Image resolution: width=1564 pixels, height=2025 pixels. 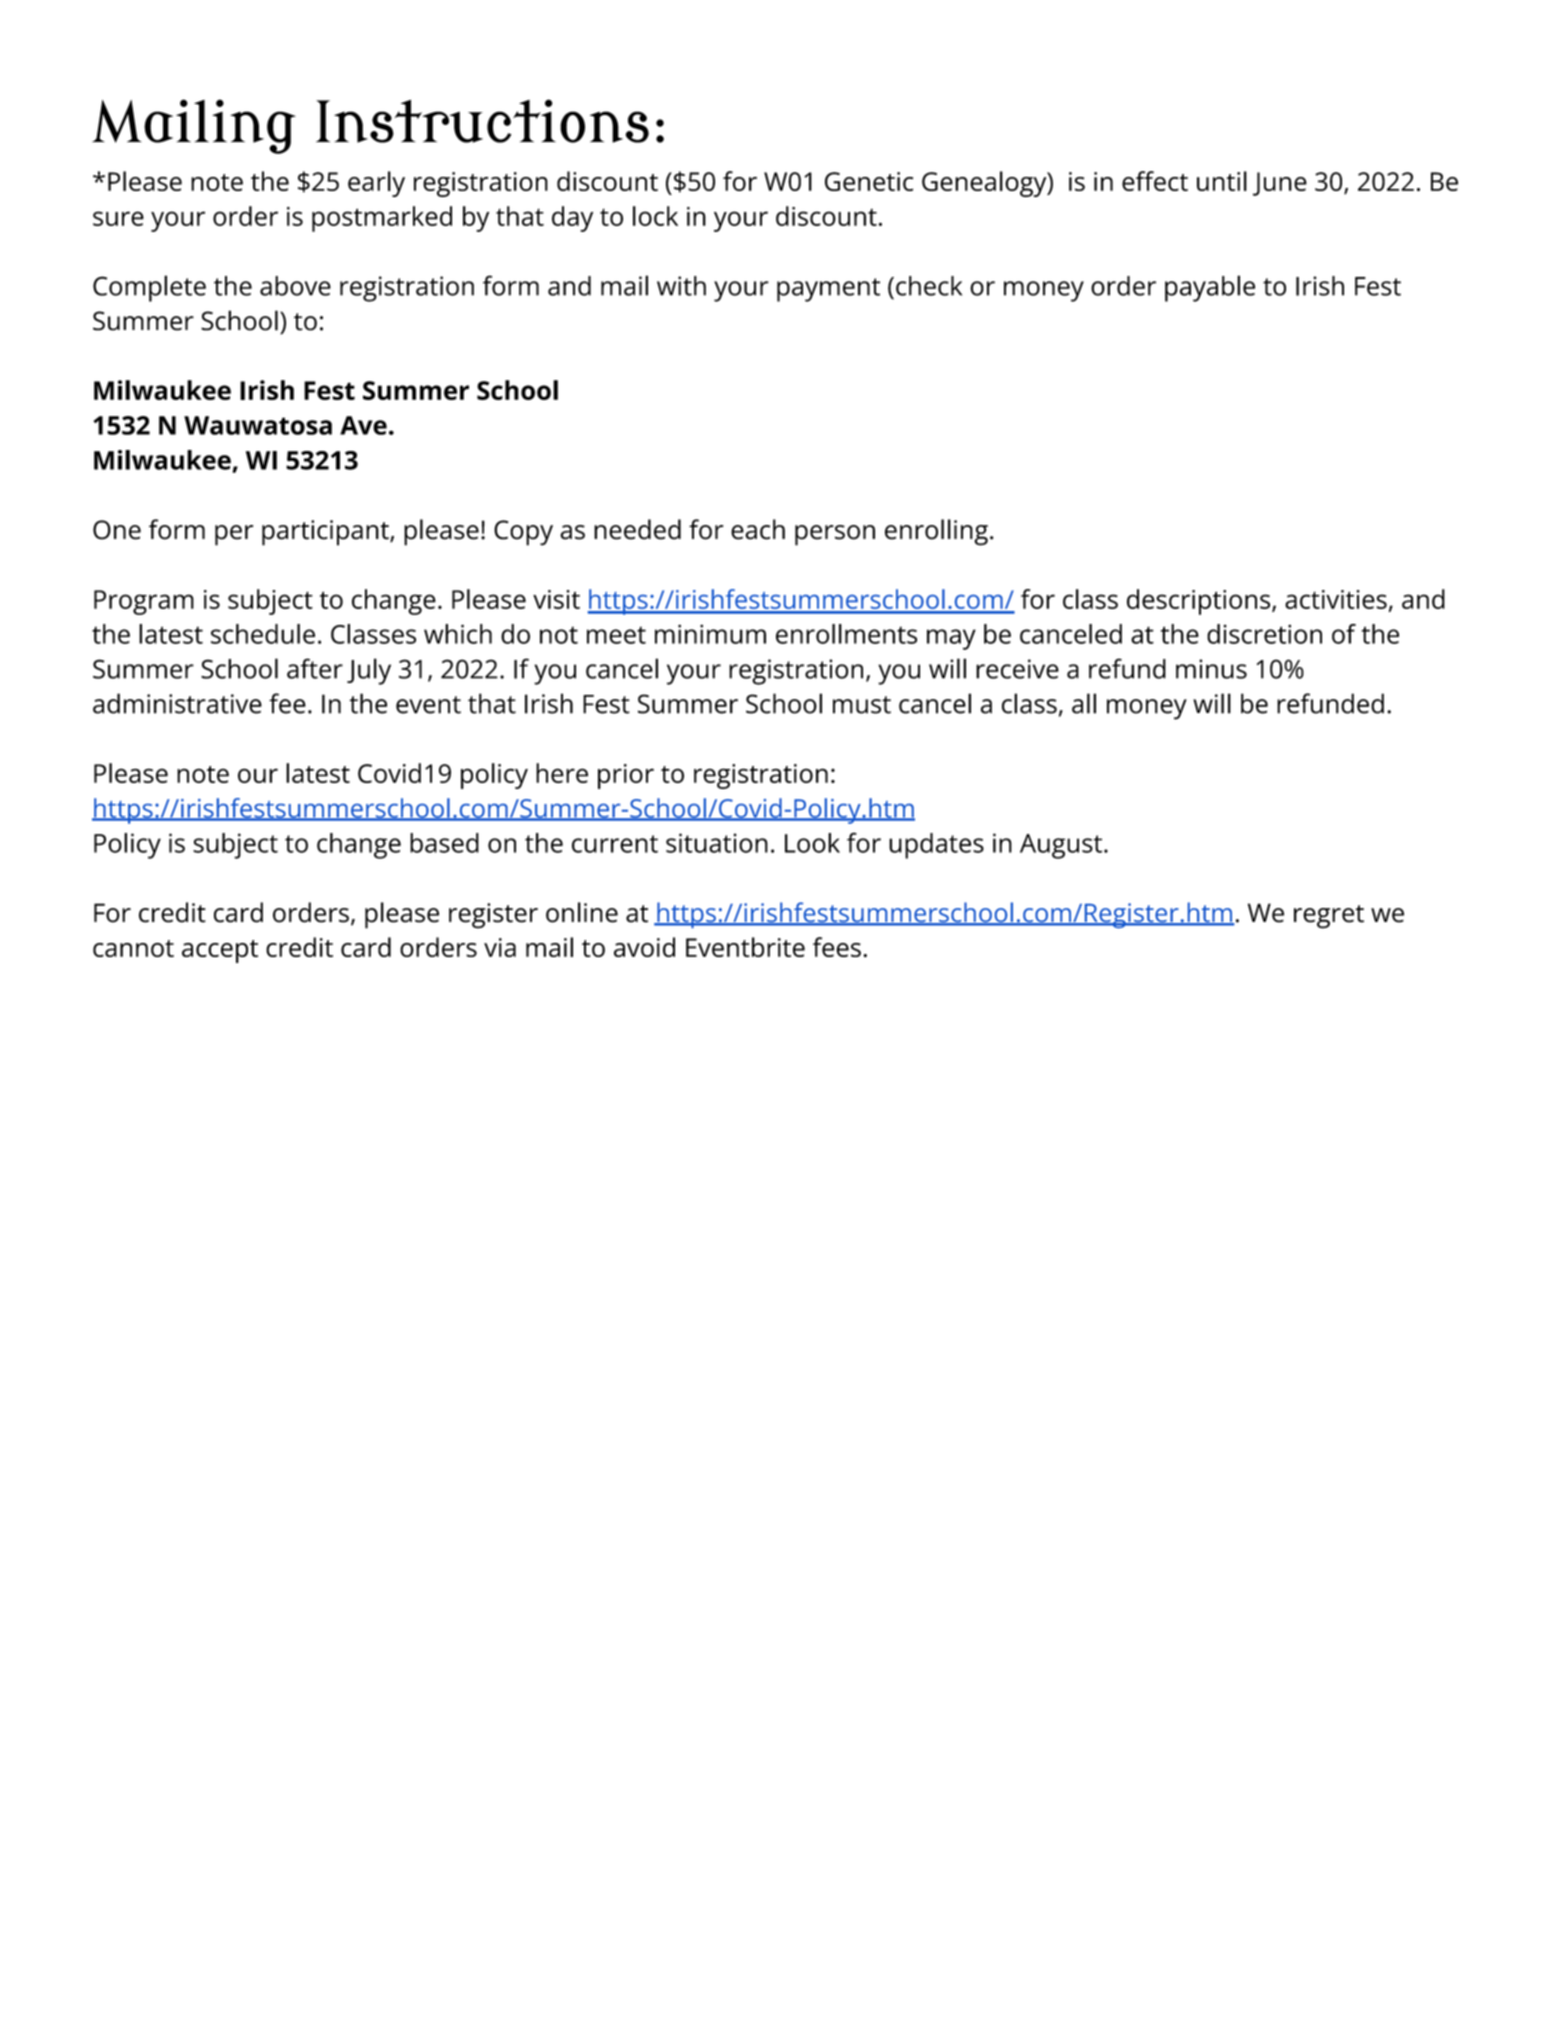 What do you see at coordinates (326, 533) in the document?
I see `participant` at bounding box center [326, 533].
